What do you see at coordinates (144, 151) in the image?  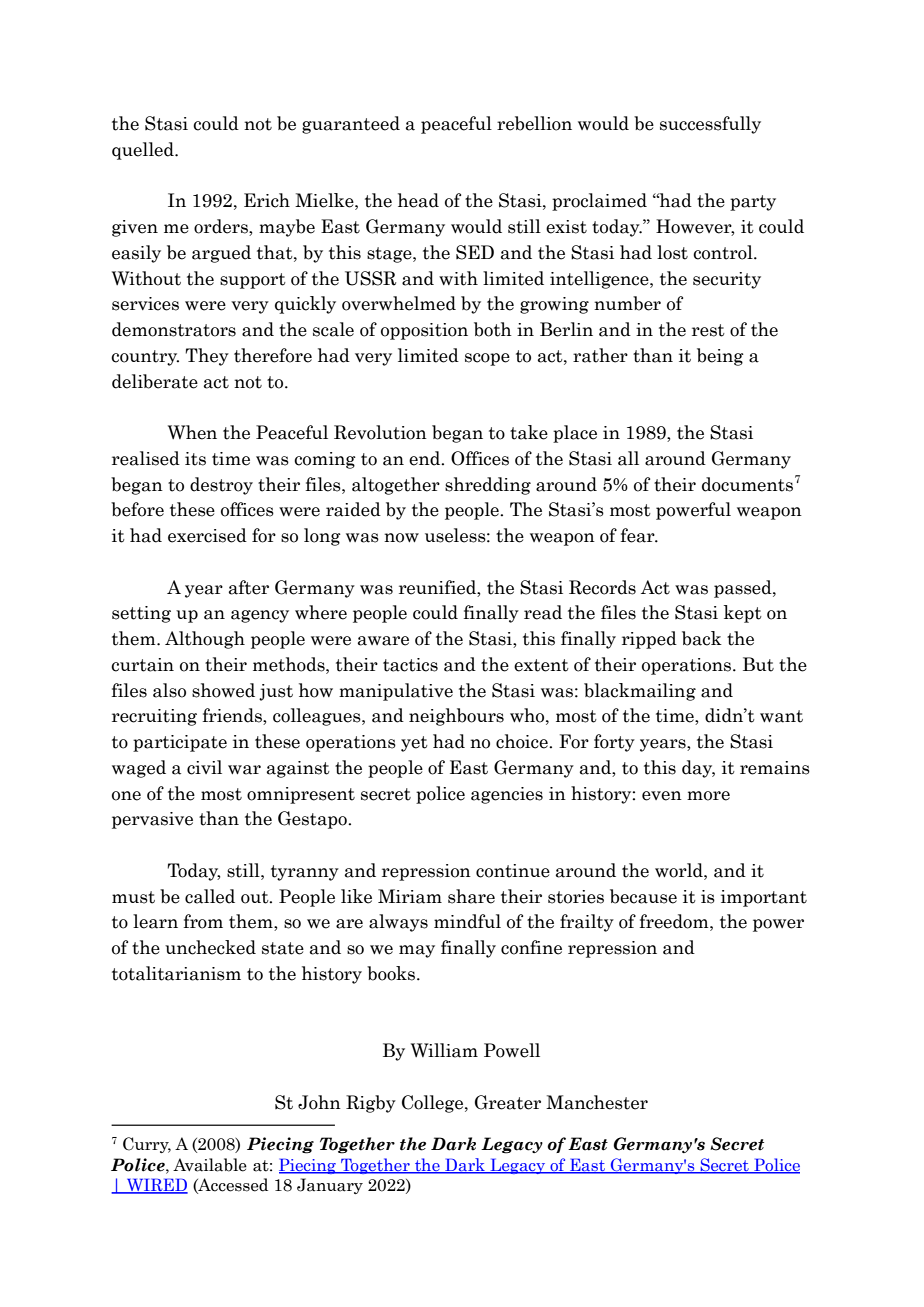 I see `quelled` at bounding box center [144, 151].
